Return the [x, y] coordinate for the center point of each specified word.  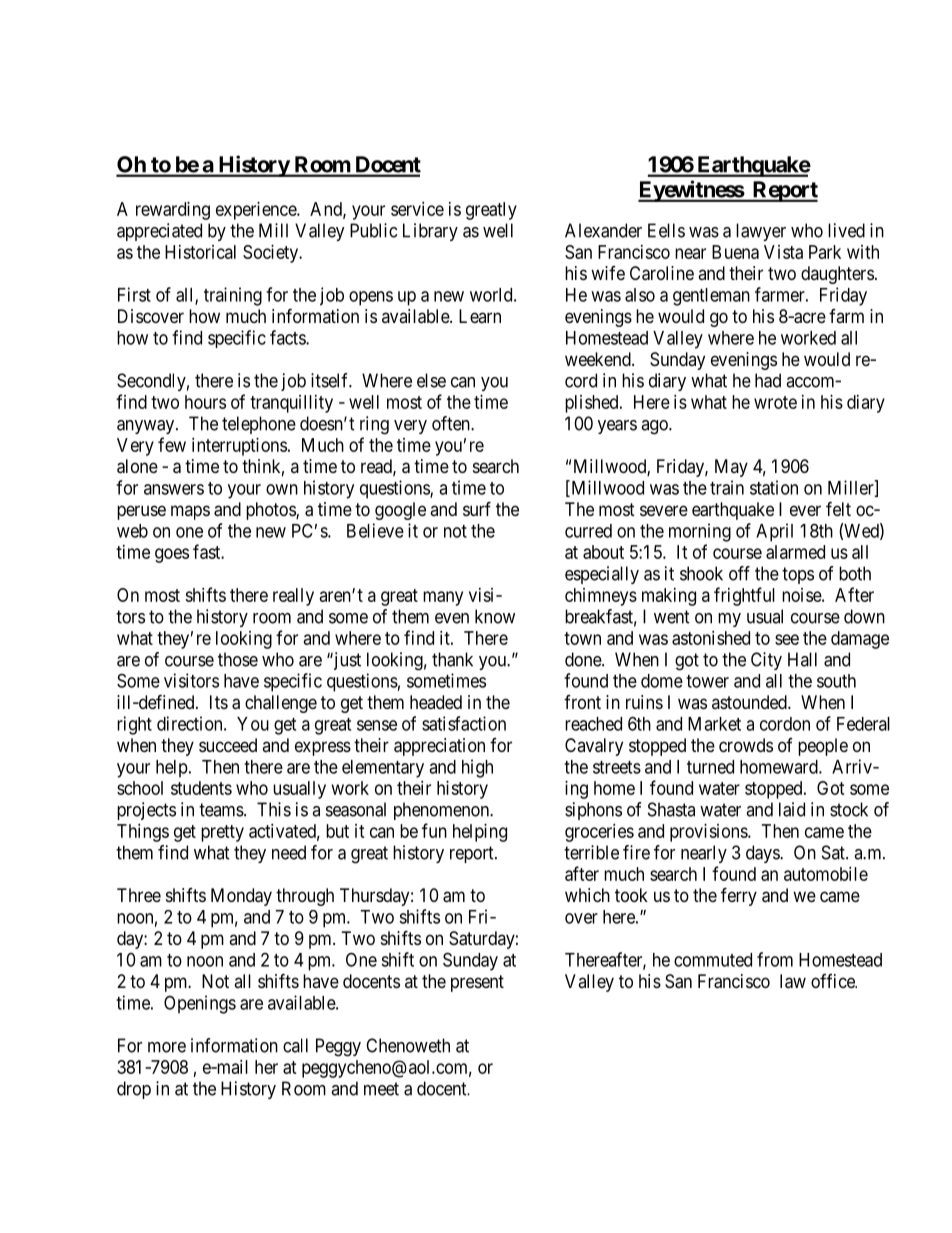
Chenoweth [408, 1045]
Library [430, 232]
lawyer [761, 232]
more [167, 1047]
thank [452, 659]
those [238, 659]
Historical [200, 252]
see [787, 639]
